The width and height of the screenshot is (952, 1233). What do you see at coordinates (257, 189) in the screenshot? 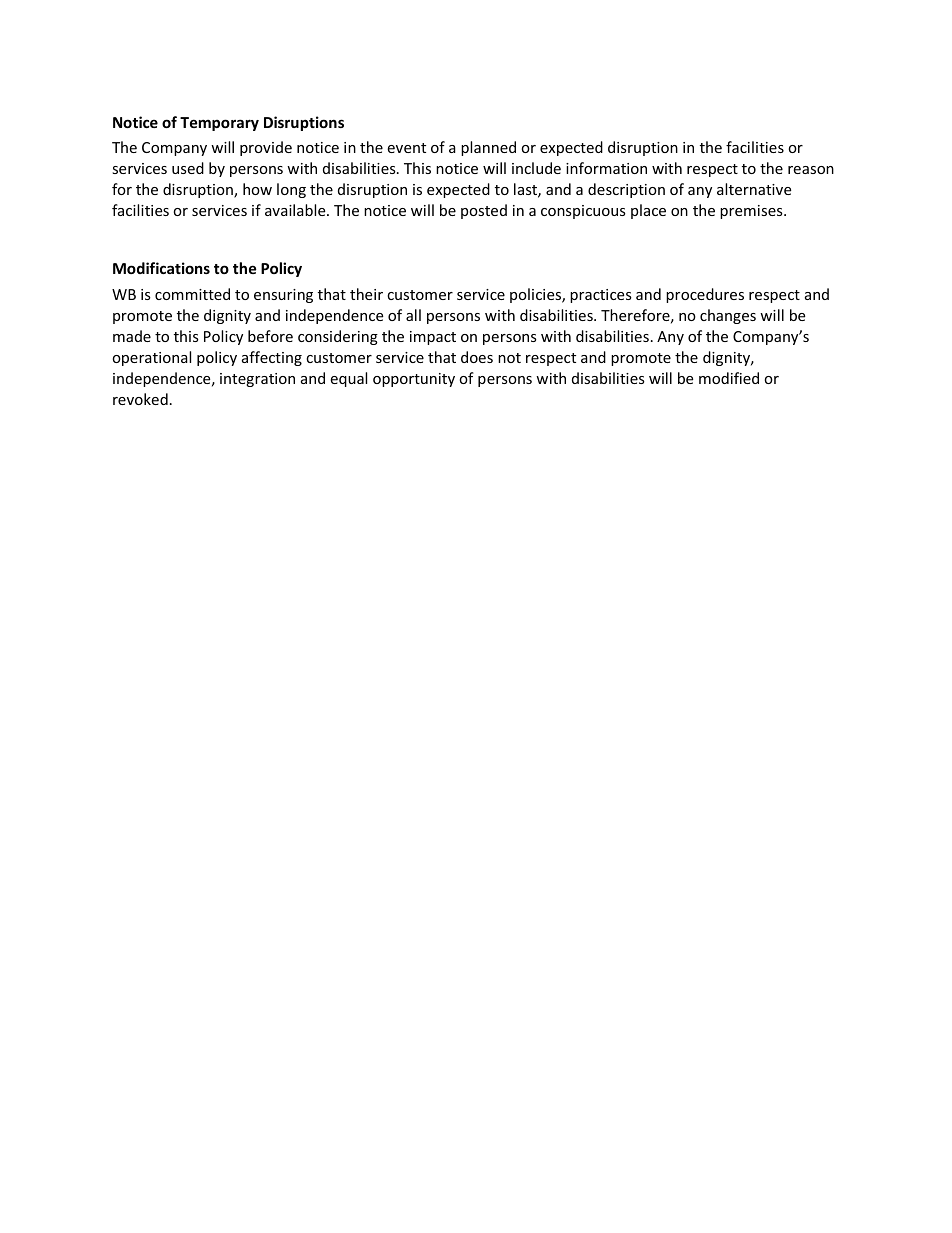
I see `how` at bounding box center [257, 189].
